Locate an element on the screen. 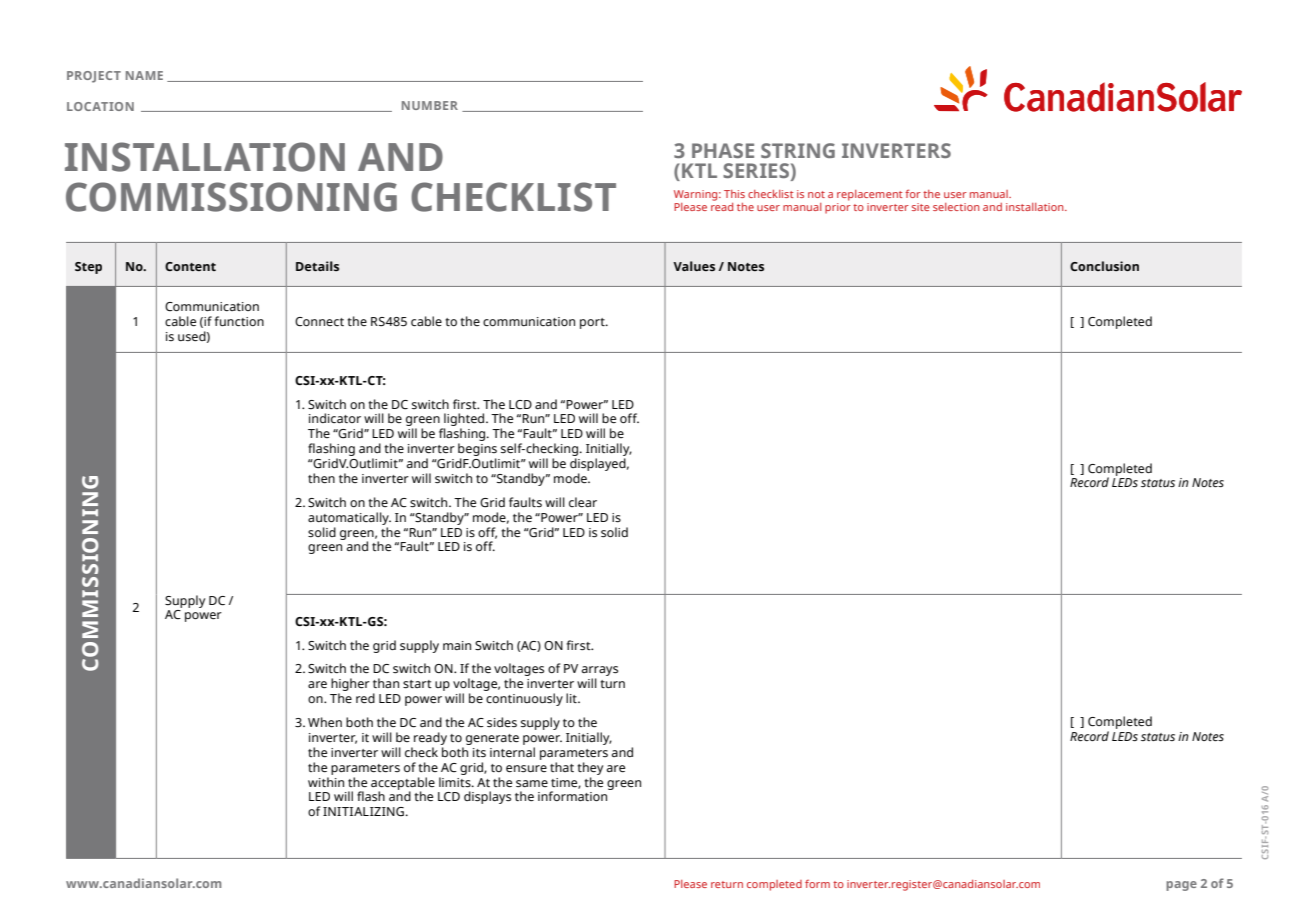 The image size is (1308, 924). function is located at coordinates (239, 321).
